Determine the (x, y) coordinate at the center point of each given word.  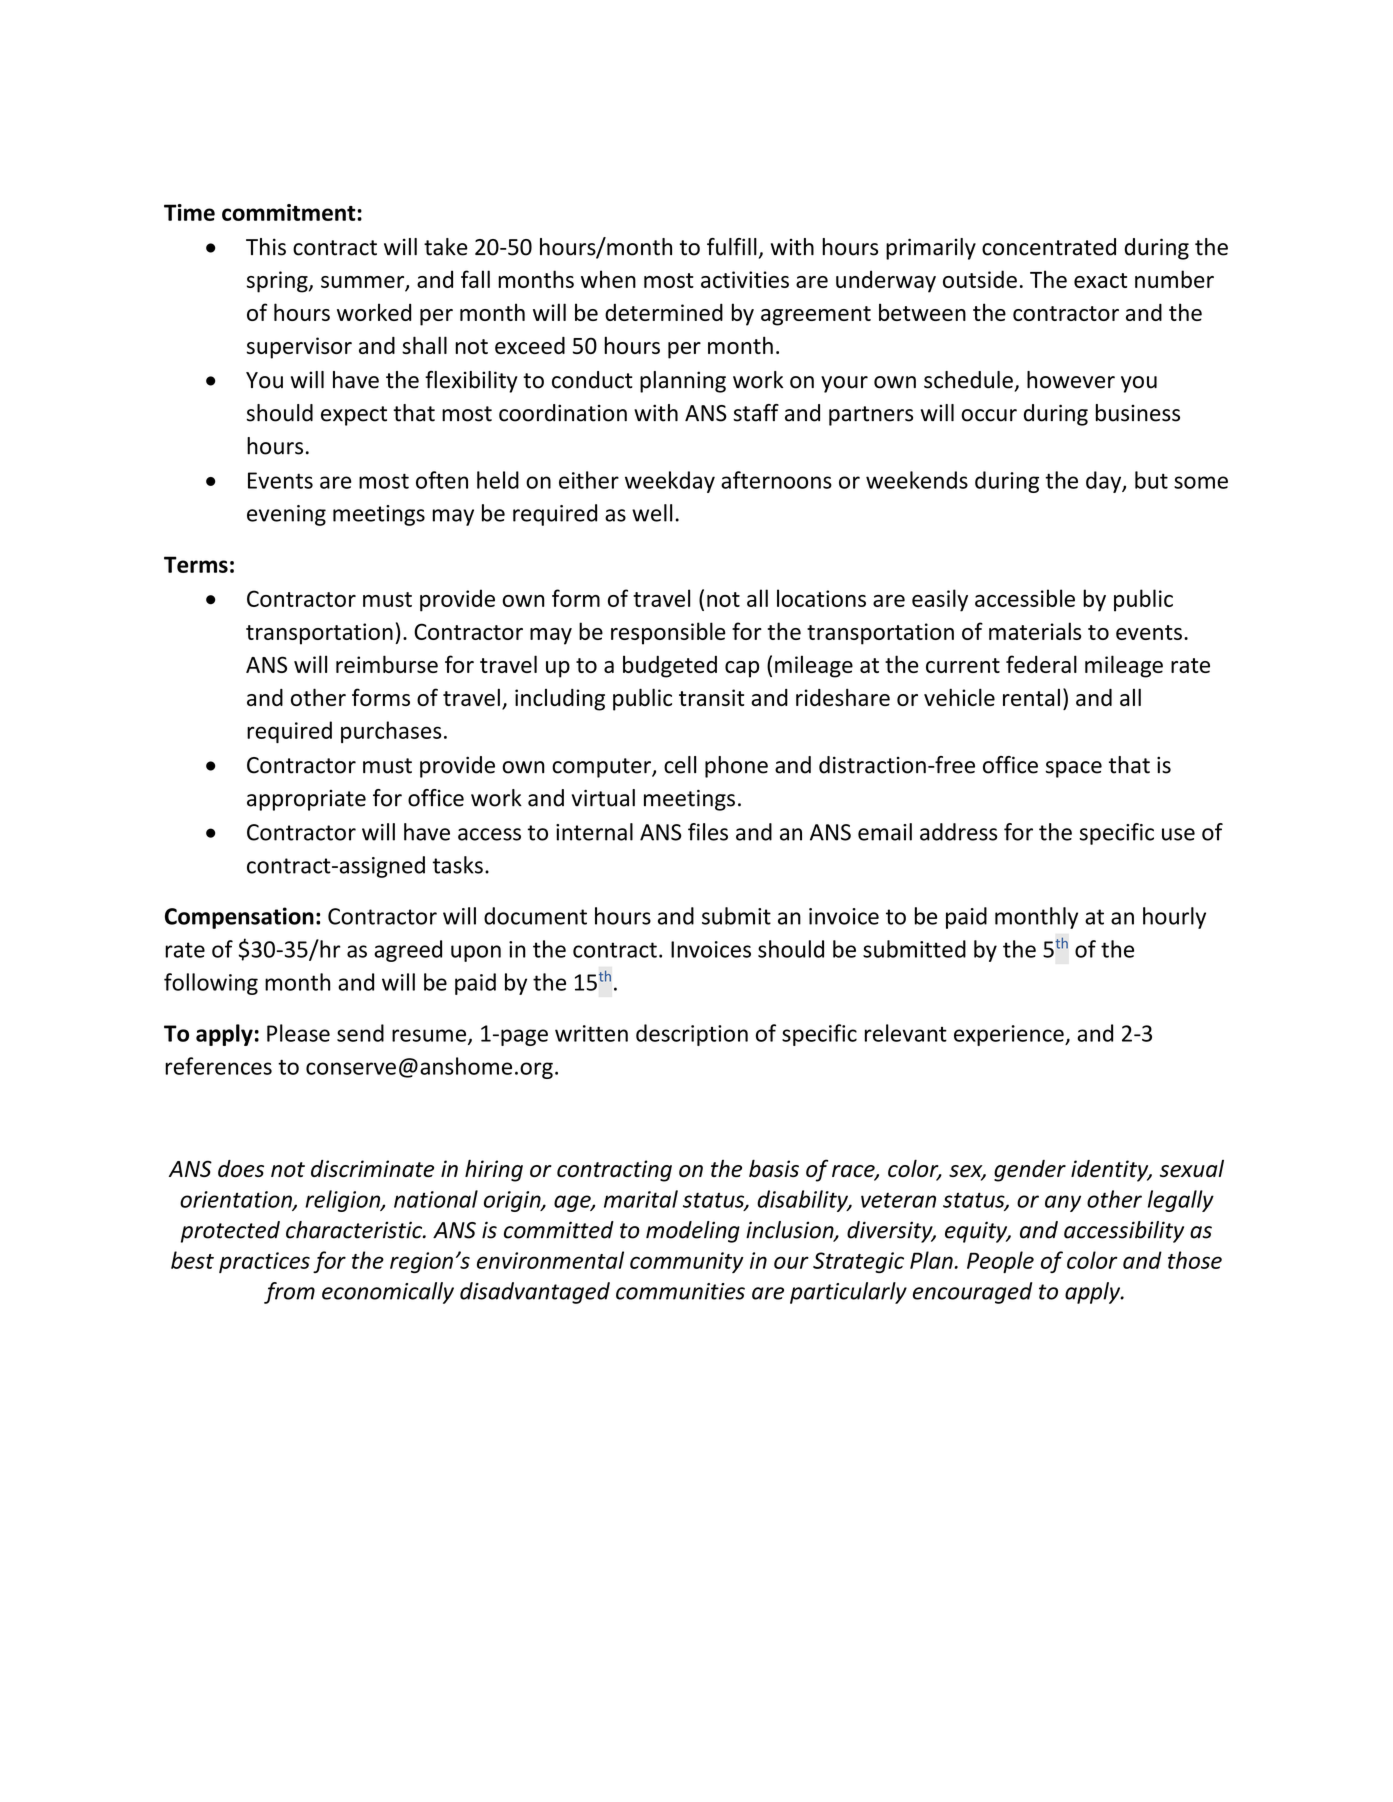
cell (680, 765)
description (692, 1035)
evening (286, 515)
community (687, 1262)
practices (264, 1262)
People (1000, 1262)
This (266, 247)
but (1151, 480)
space (1074, 769)
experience (1010, 1035)
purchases (391, 732)
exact (1100, 280)
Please (298, 1033)
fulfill (732, 247)
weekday (670, 482)
